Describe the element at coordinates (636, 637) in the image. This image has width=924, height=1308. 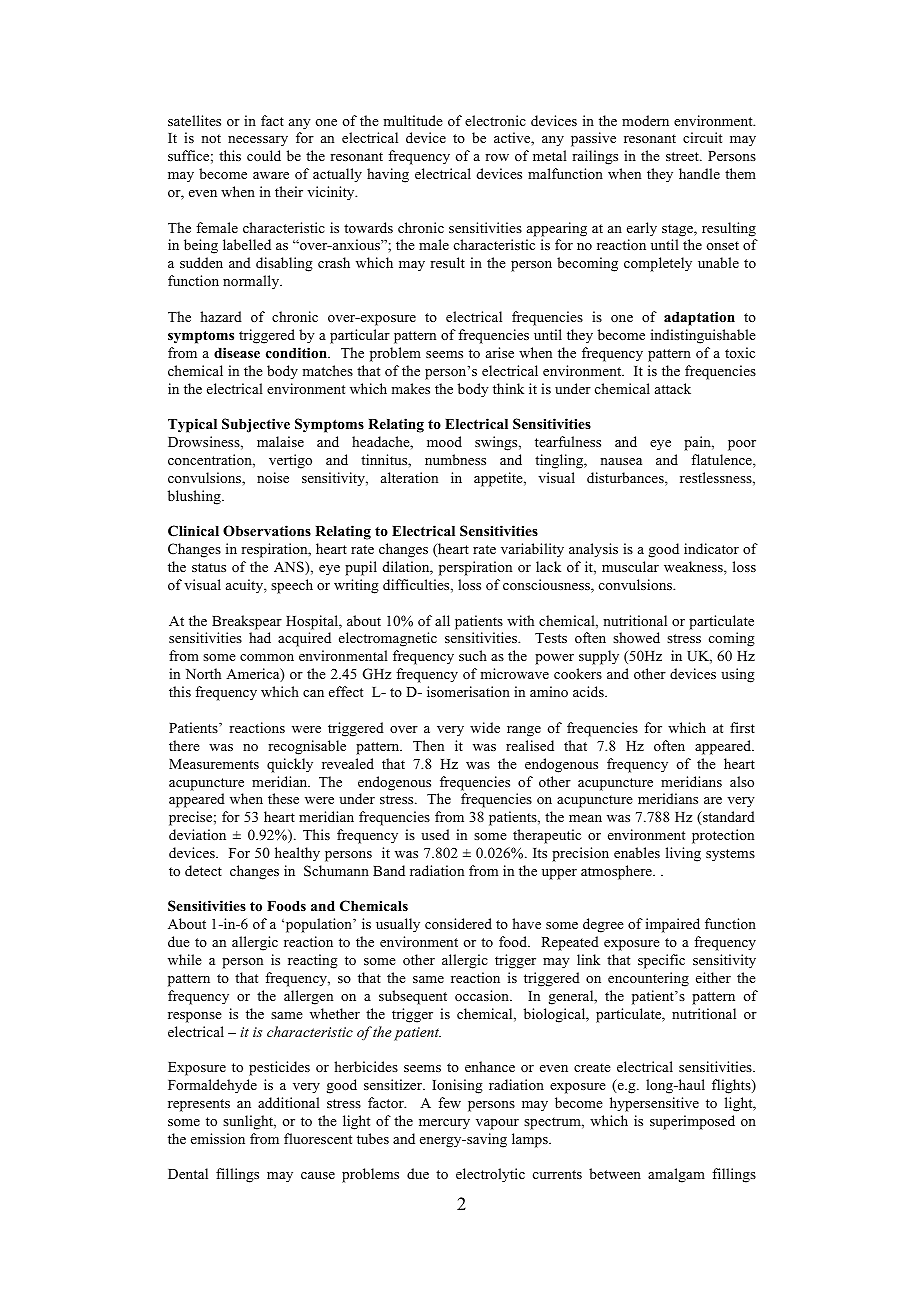
I see `showed` at that location.
